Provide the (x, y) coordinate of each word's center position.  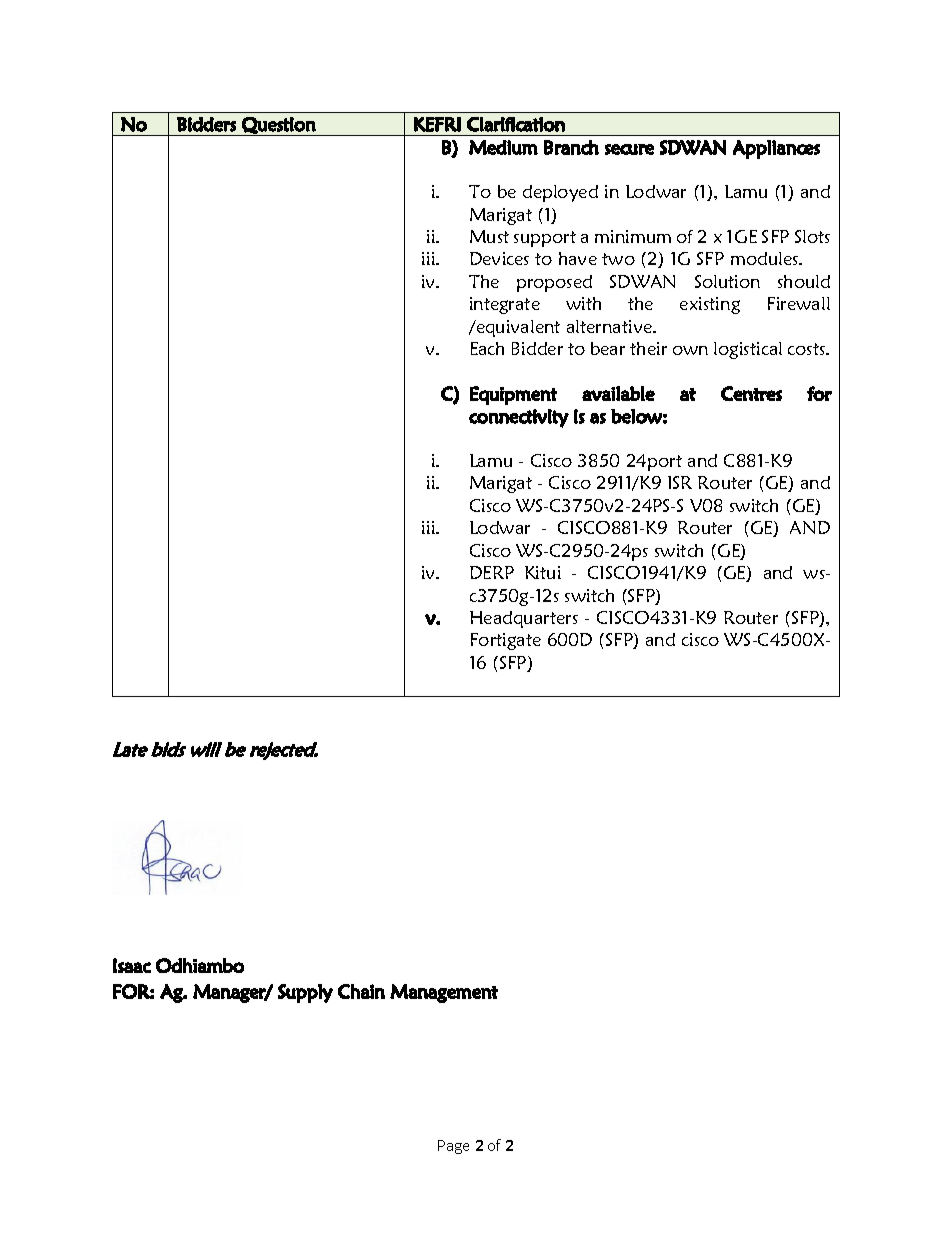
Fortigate (506, 641)
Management (444, 993)
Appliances (776, 149)
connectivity (519, 418)
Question (278, 126)
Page (453, 1147)
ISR (680, 482)
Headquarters (524, 619)
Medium (503, 147)
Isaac (132, 965)
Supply (305, 993)
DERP (492, 572)
